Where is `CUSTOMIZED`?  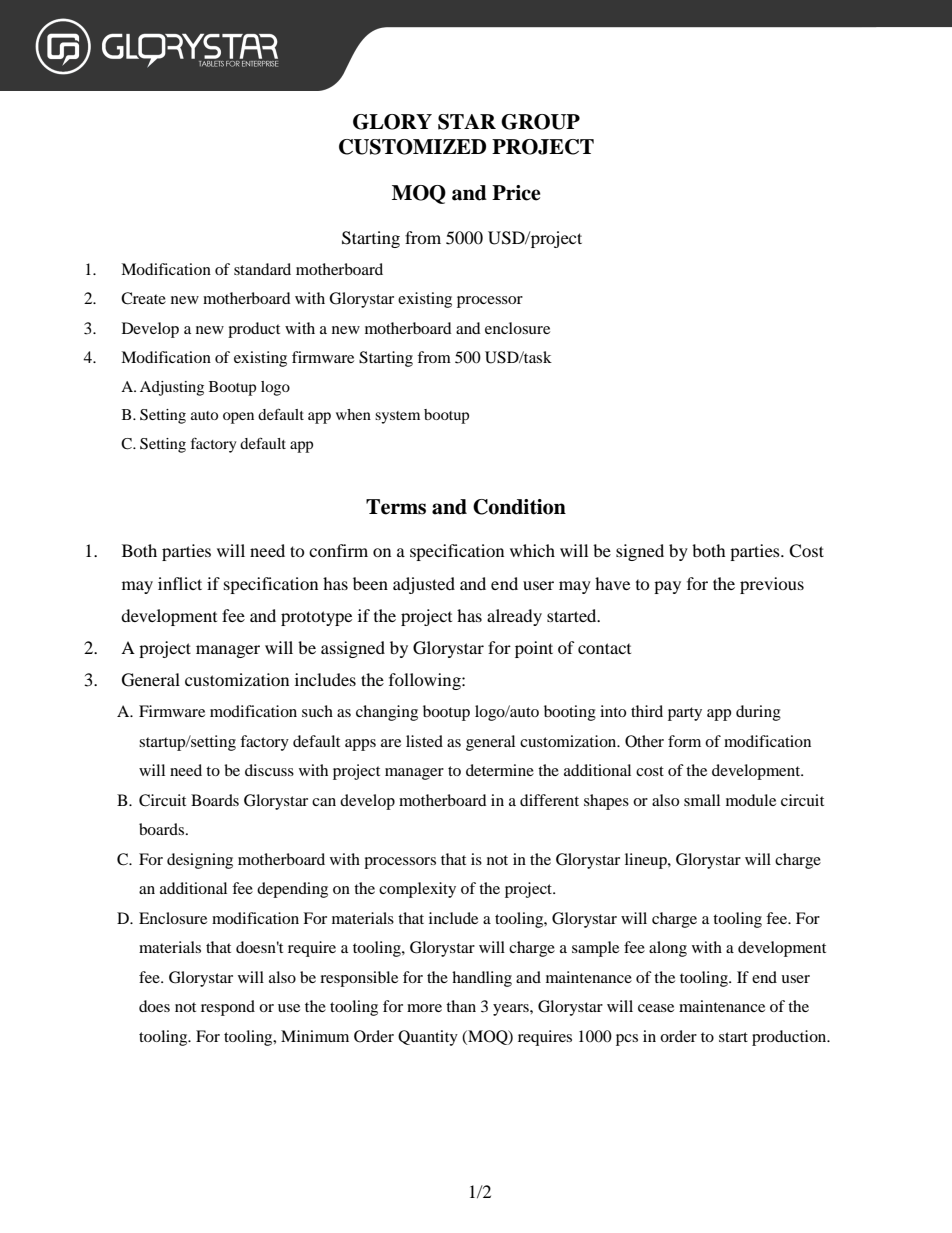 CUSTOMIZED is located at coordinates (412, 147).
